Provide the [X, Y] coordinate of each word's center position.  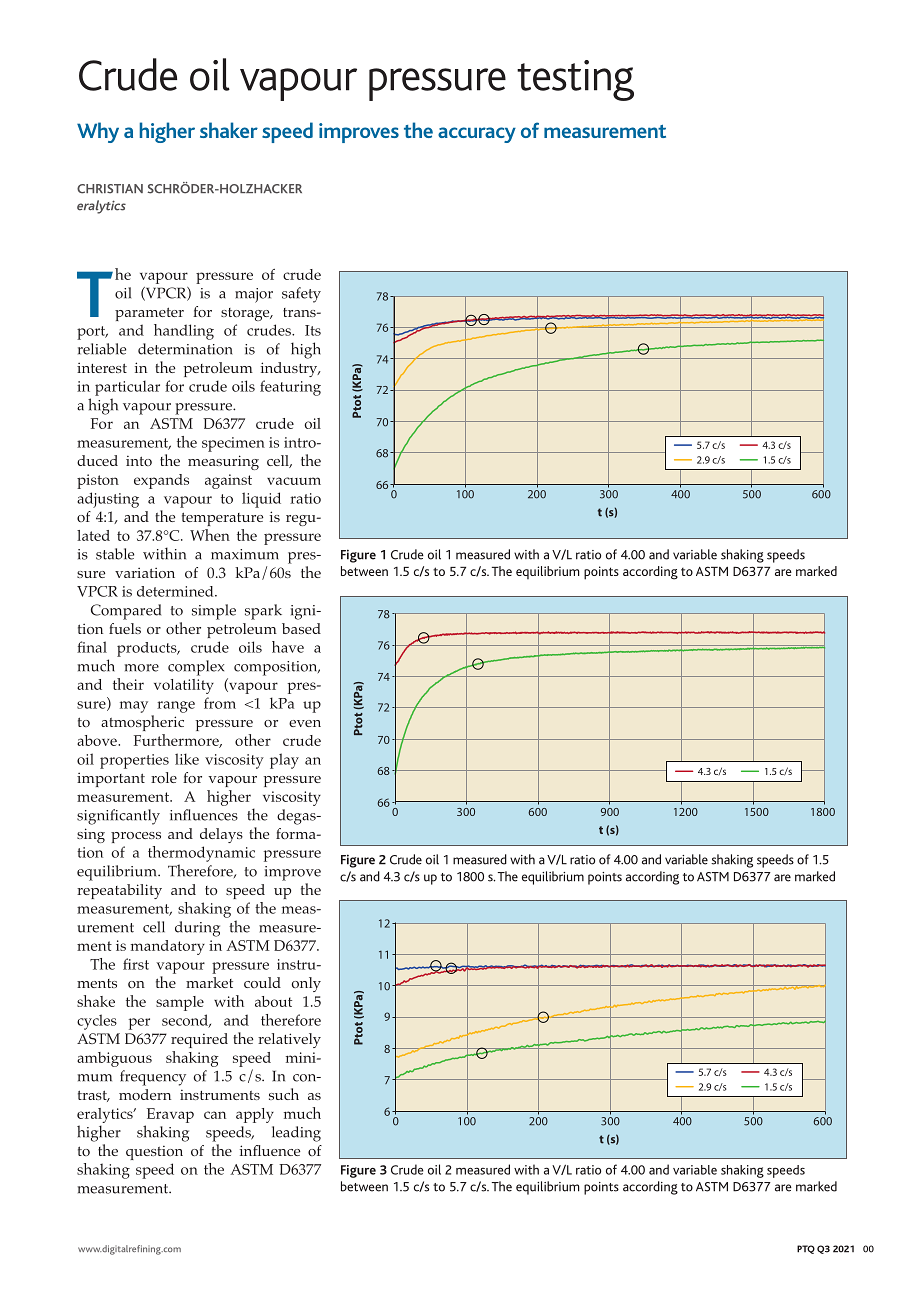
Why [98, 132]
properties [134, 761]
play [284, 761]
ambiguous [114, 1059]
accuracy [477, 135]
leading [296, 1134]
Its [313, 330]
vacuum [294, 481]
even [305, 723]
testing [575, 80]
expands [161, 481]
